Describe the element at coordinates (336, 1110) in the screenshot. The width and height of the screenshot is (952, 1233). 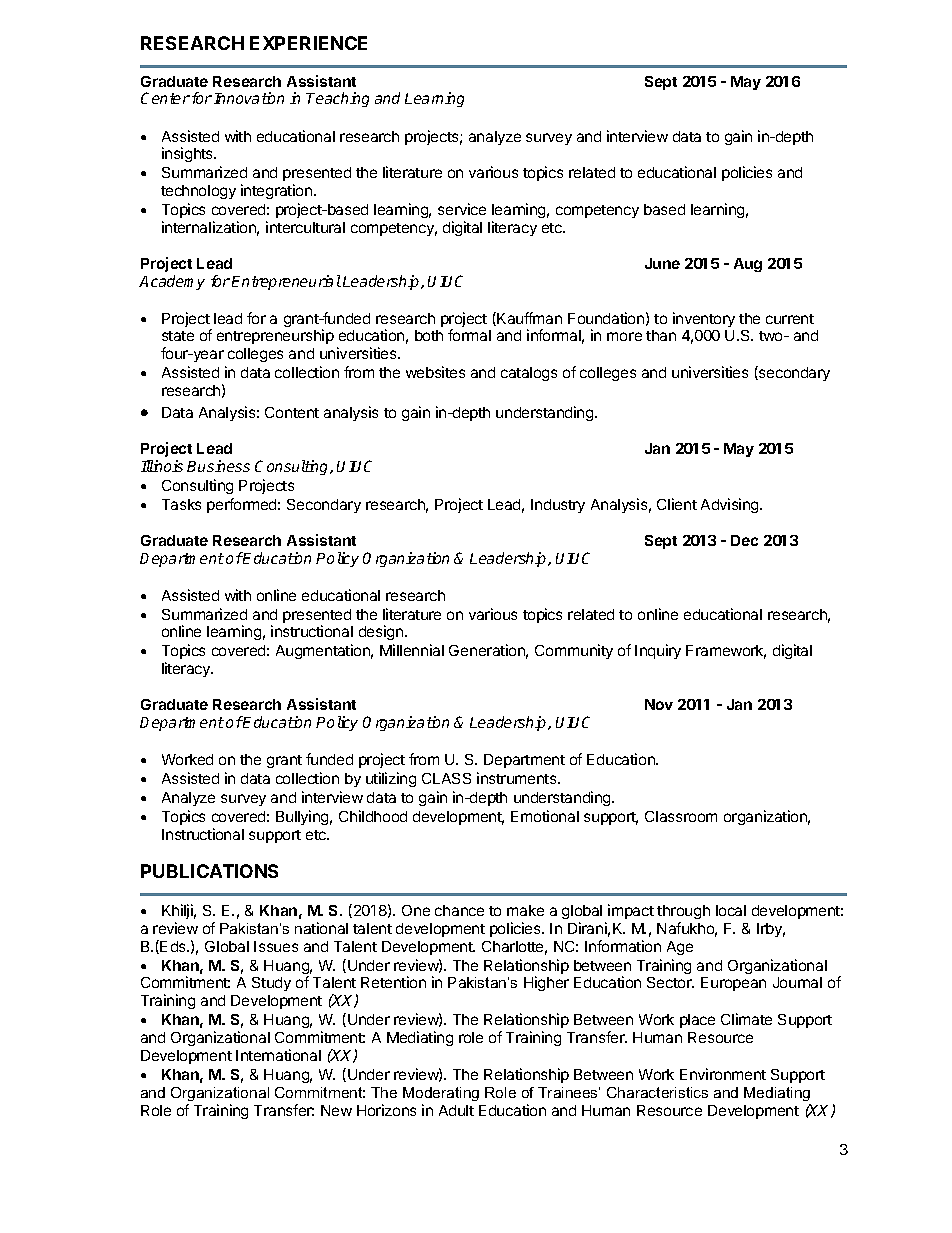
I see `New` at that location.
